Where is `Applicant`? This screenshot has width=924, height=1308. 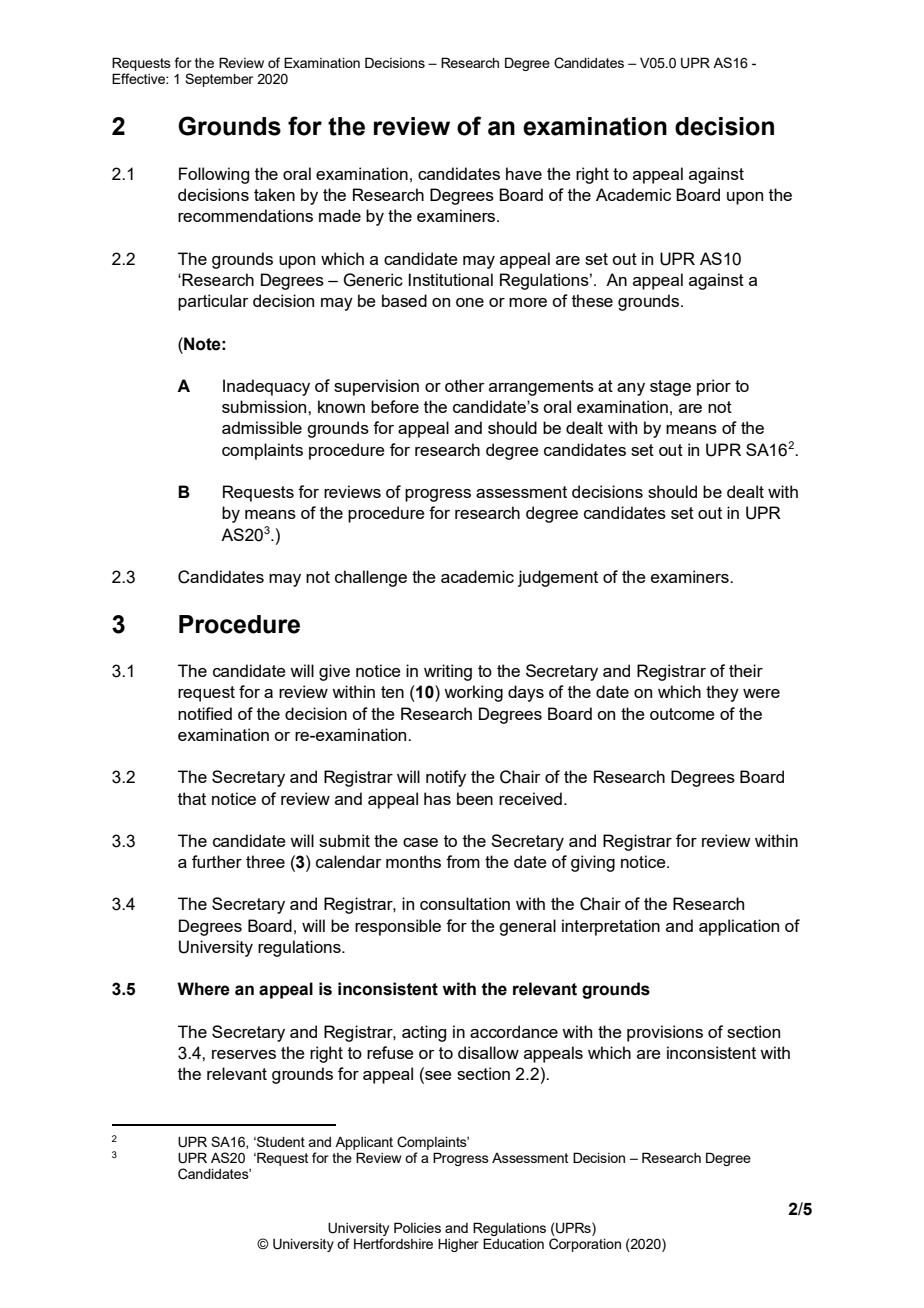 Applicant is located at coordinates (364, 1143).
